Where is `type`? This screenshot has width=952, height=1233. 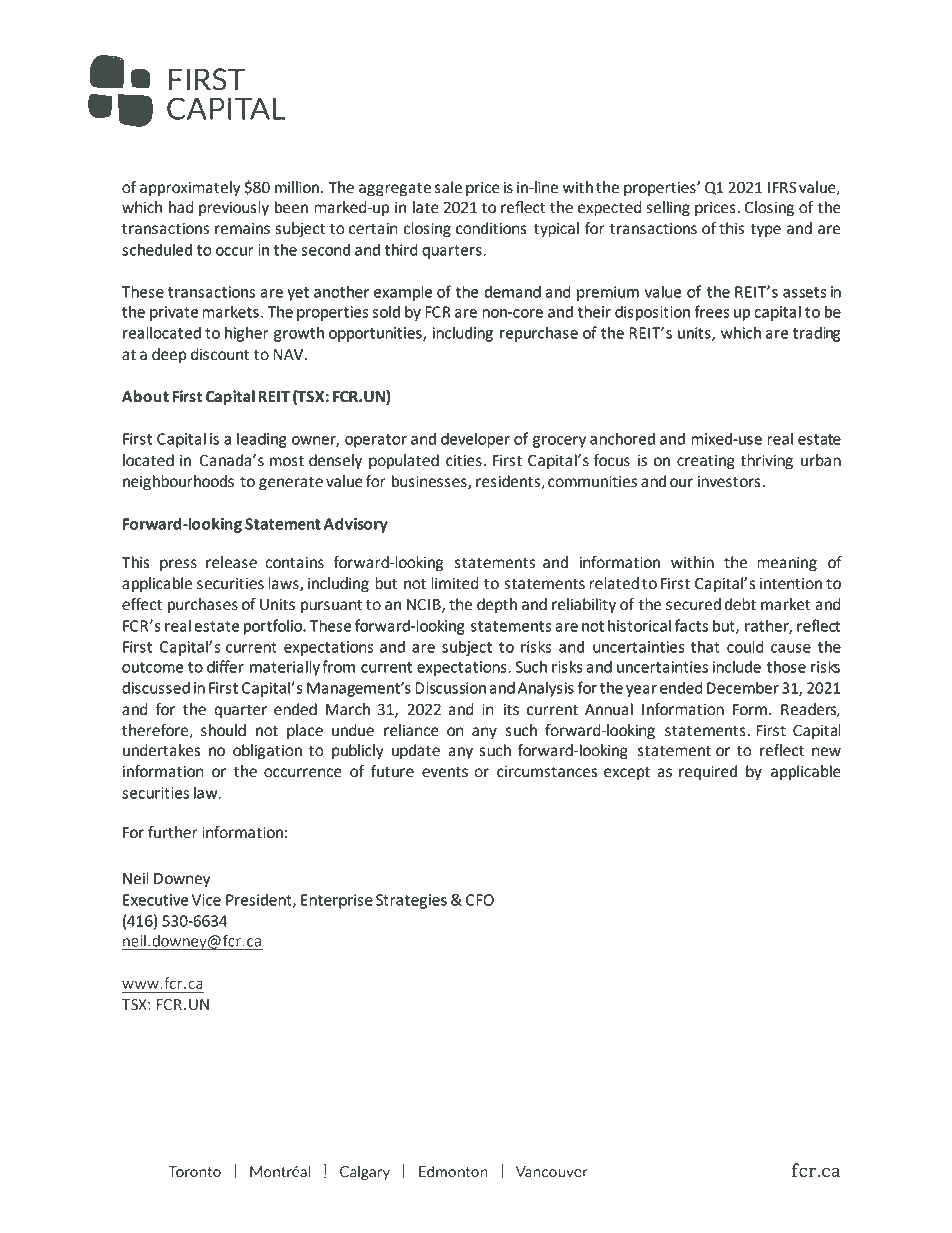 type is located at coordinates (765, 230).
